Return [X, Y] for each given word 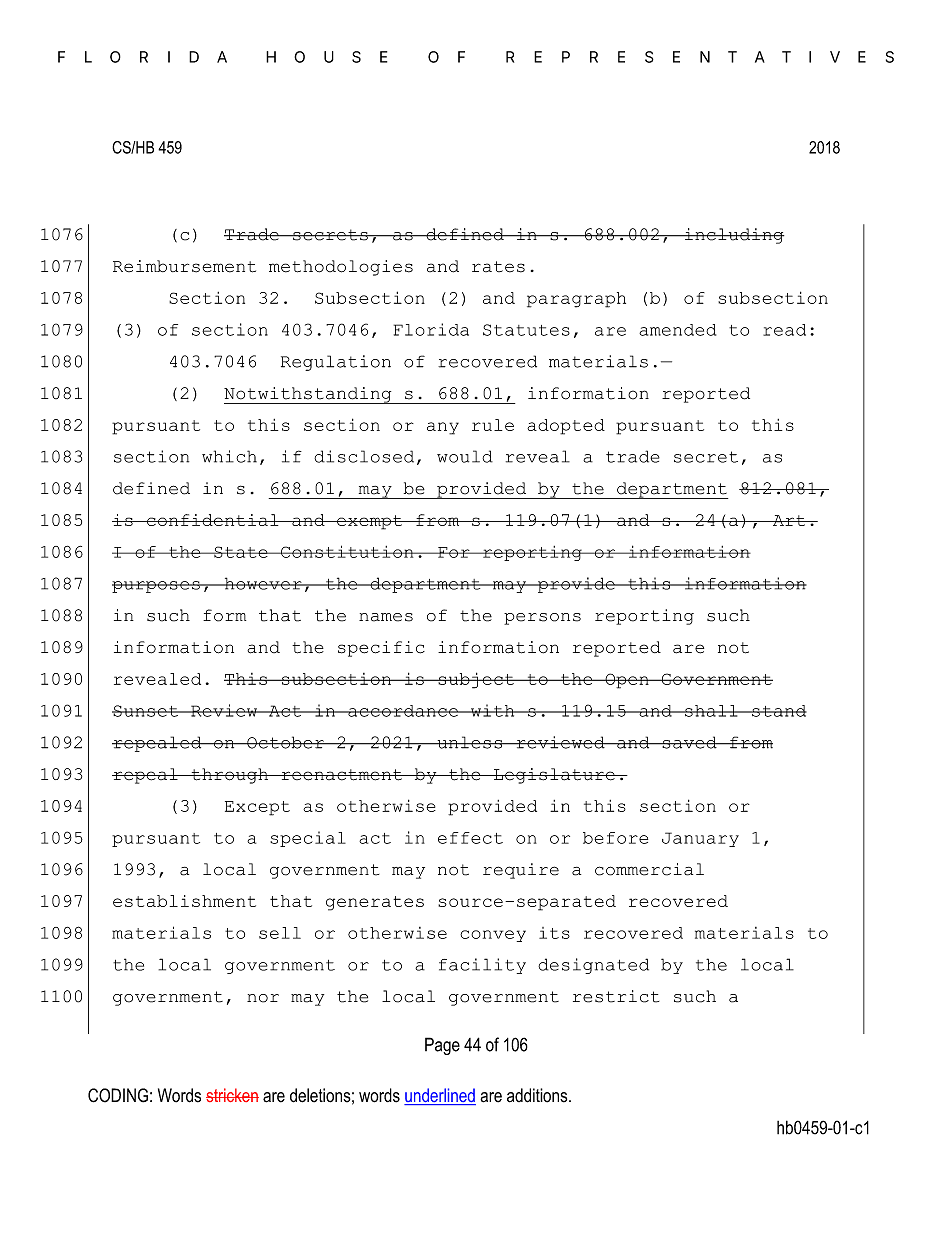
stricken [232, 1095]
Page [442, 1046]
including [733, 236]
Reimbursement [184, 266]
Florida [431, 329]
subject [476, 680]
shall [711, 711]
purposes [157, 587]
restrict [616, 996]
